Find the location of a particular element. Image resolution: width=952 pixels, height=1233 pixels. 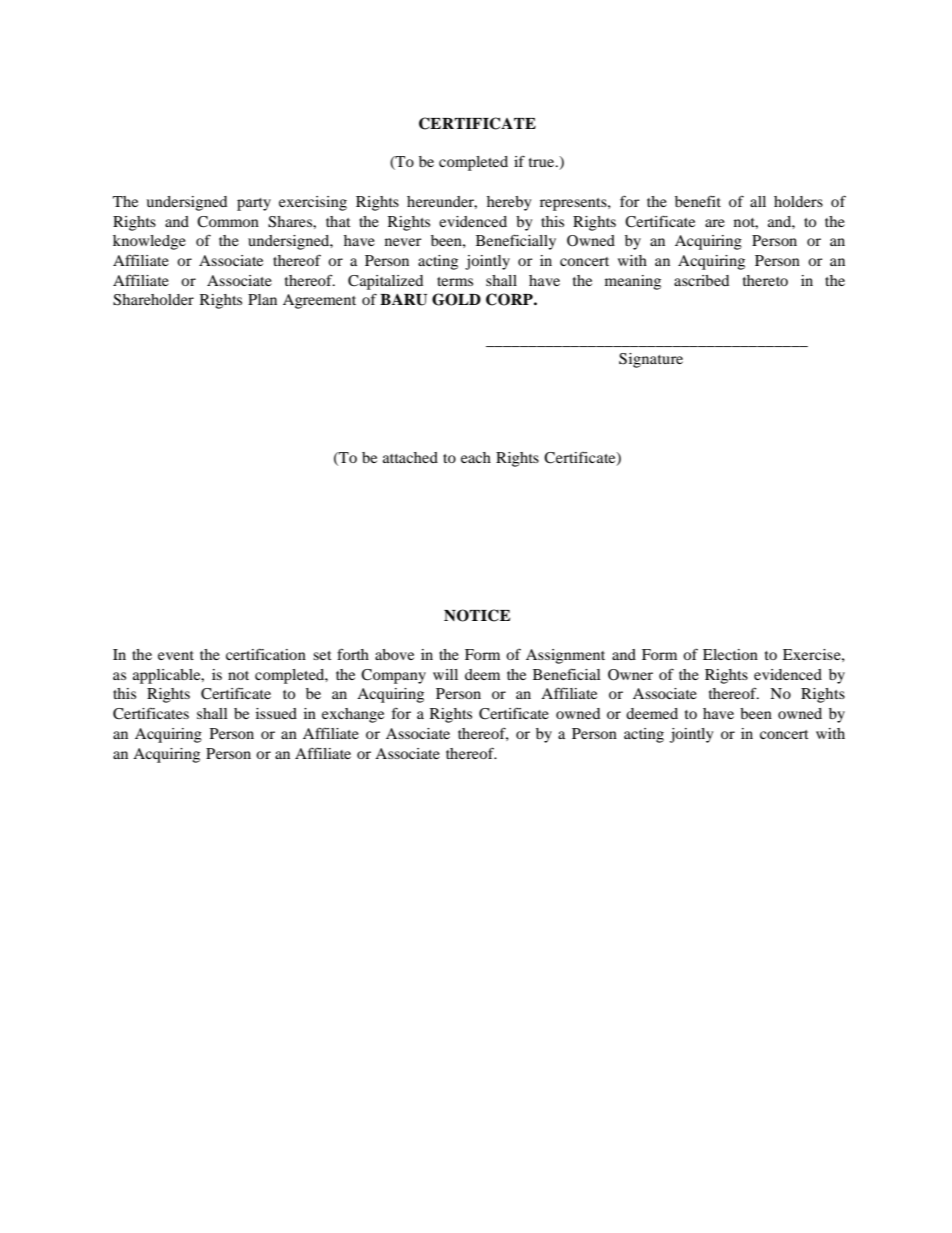

will is located at coordinates (445, 674).
